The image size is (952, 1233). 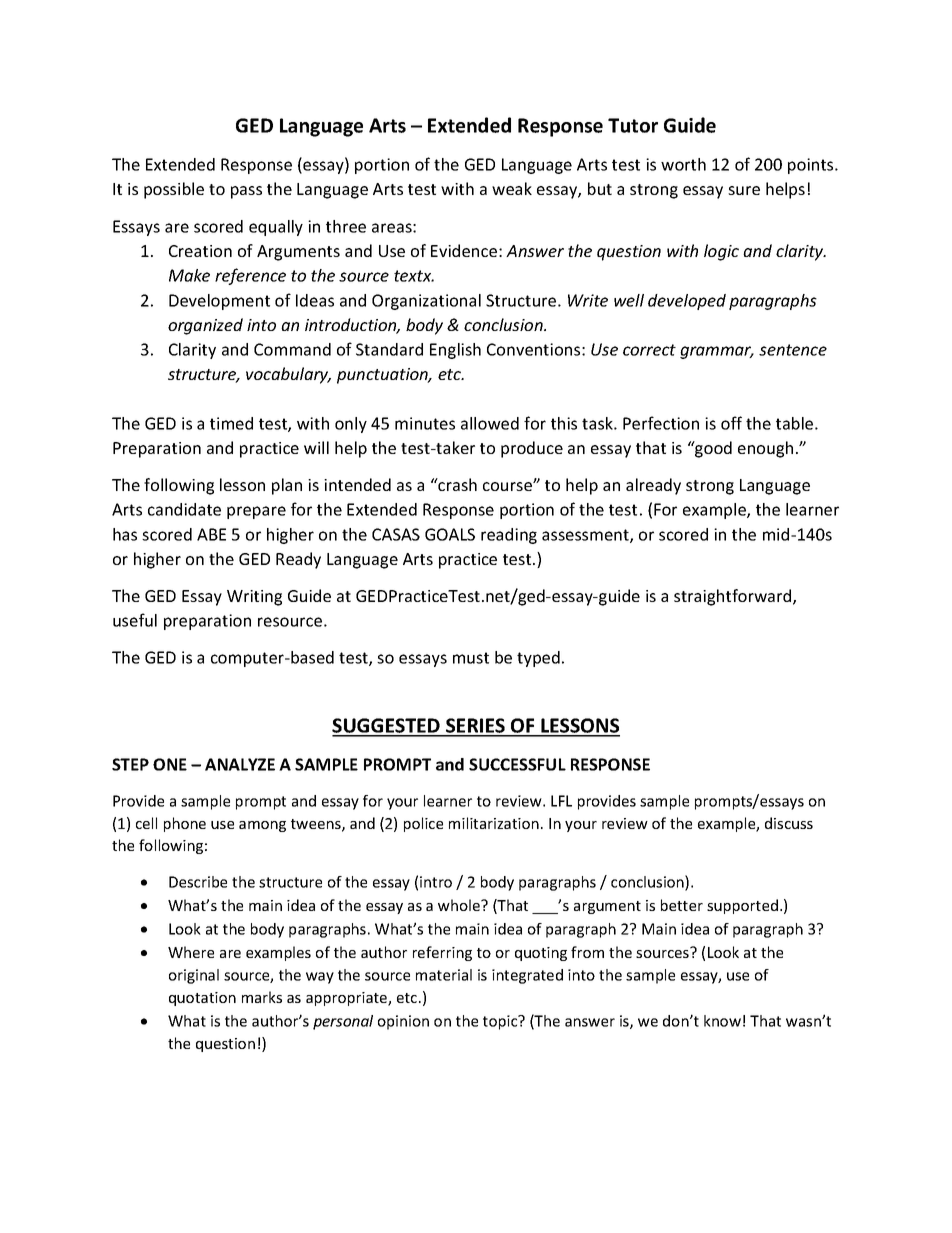 What do you see at coordinates (174, 190) in the screenshot?
I see `possible` at bounding box center [174, 190].
